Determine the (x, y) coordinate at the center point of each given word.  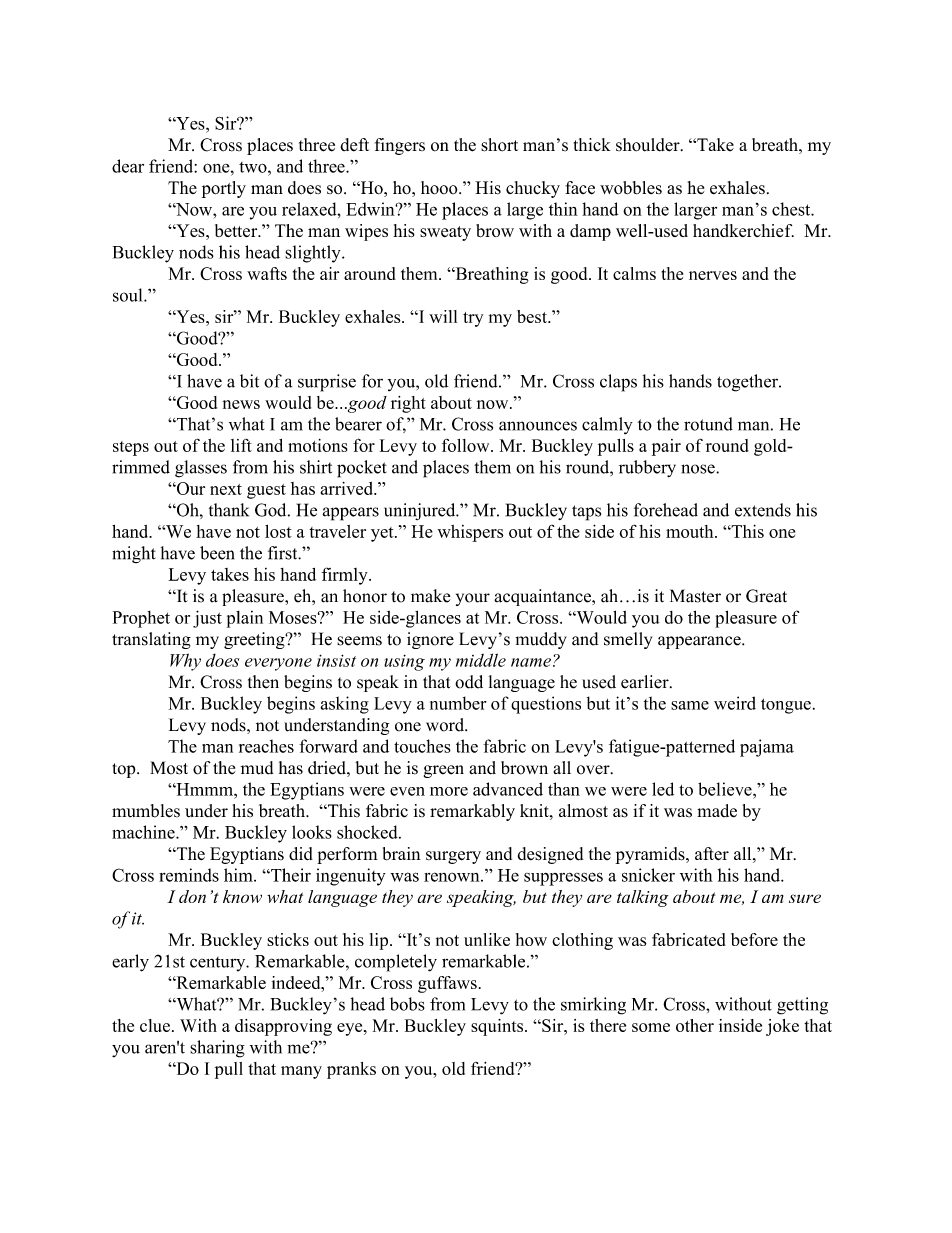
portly (224, 189)
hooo (440, 188)
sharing (217, 1049)
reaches (266, 746)
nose (699, 469)
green (444, 771)
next (226, 489)
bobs (407, 1004)
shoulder (649, 145)
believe (726, 789)
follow (467, 445)
